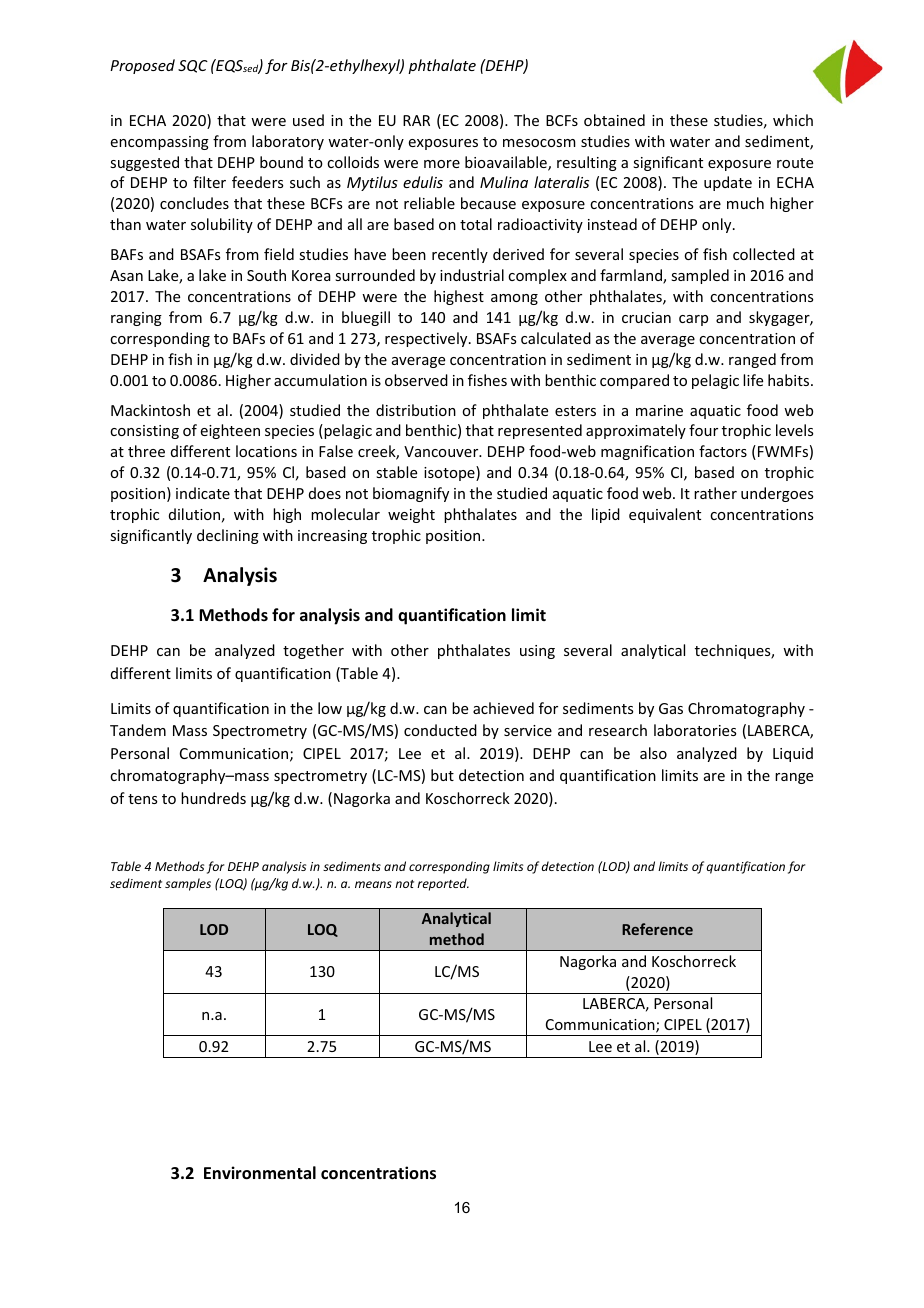 The width and height of the screenshot is (924, 1308). What do you see at coordinates (693, 320) in the screenshot?
I see `carp` at bounding box center [693, 320].
